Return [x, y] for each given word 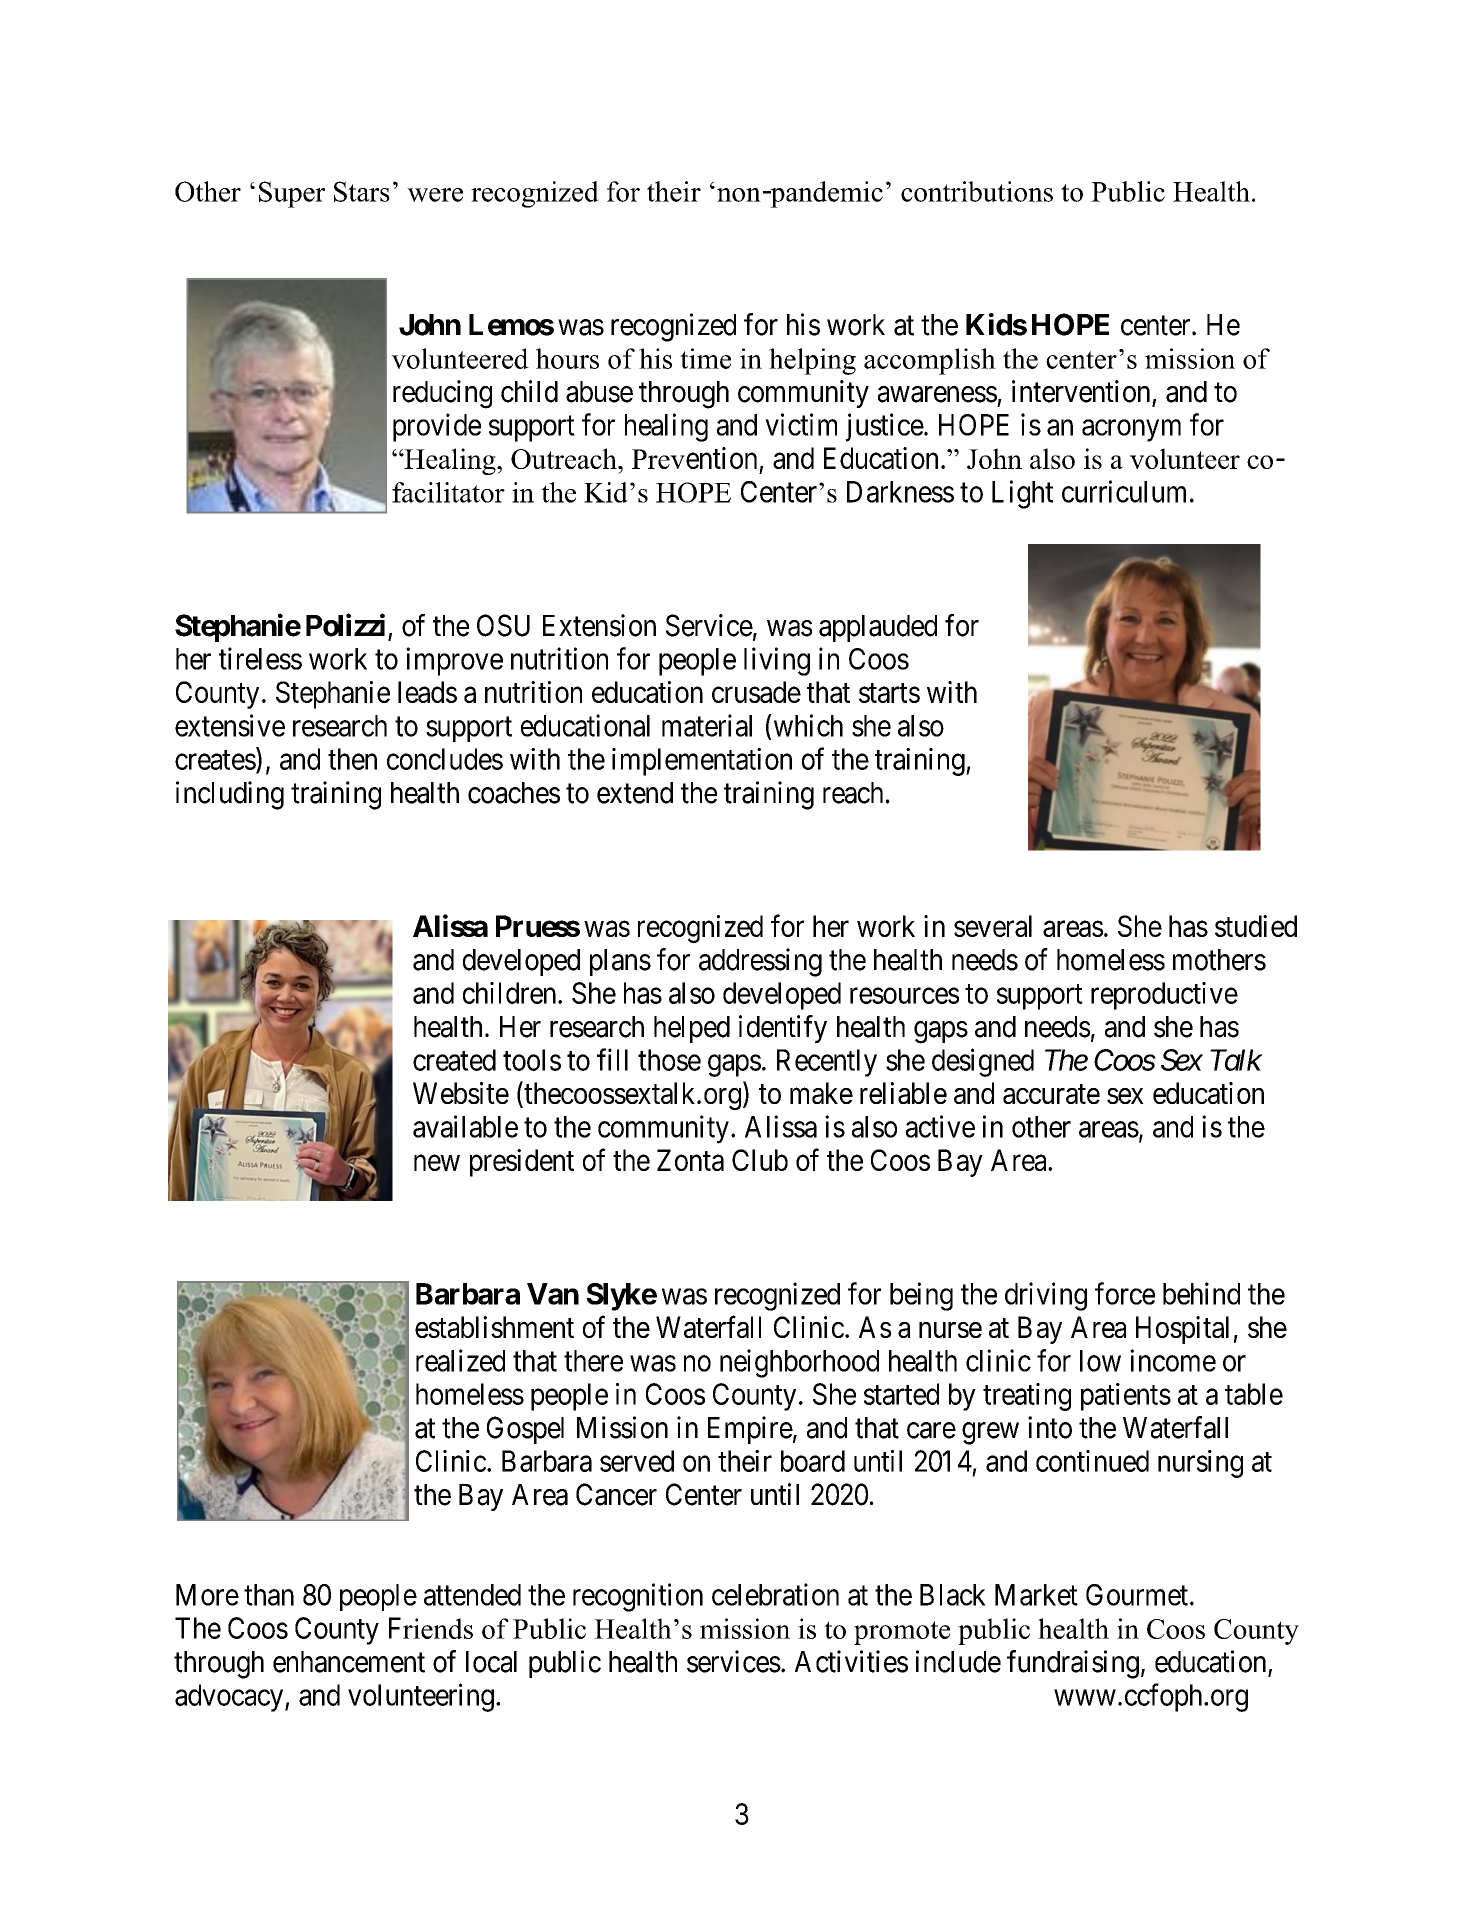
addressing [760, 962]
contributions [977, 191]
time [705, 358]
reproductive [1164, 996]
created [454, 1060]
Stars [362, 191]
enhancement [349, 1662]
